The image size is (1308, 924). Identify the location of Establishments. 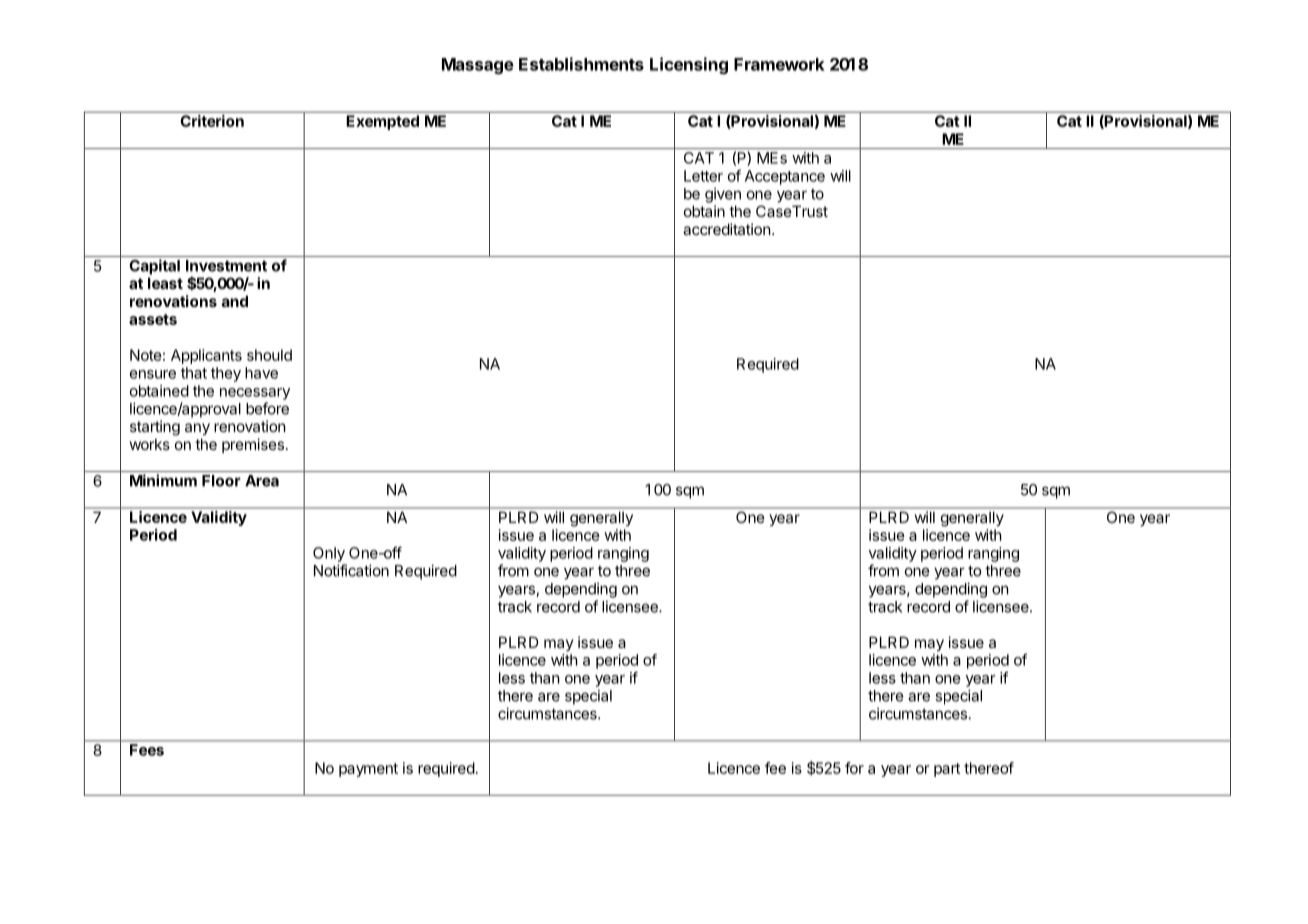
(581, 64).
